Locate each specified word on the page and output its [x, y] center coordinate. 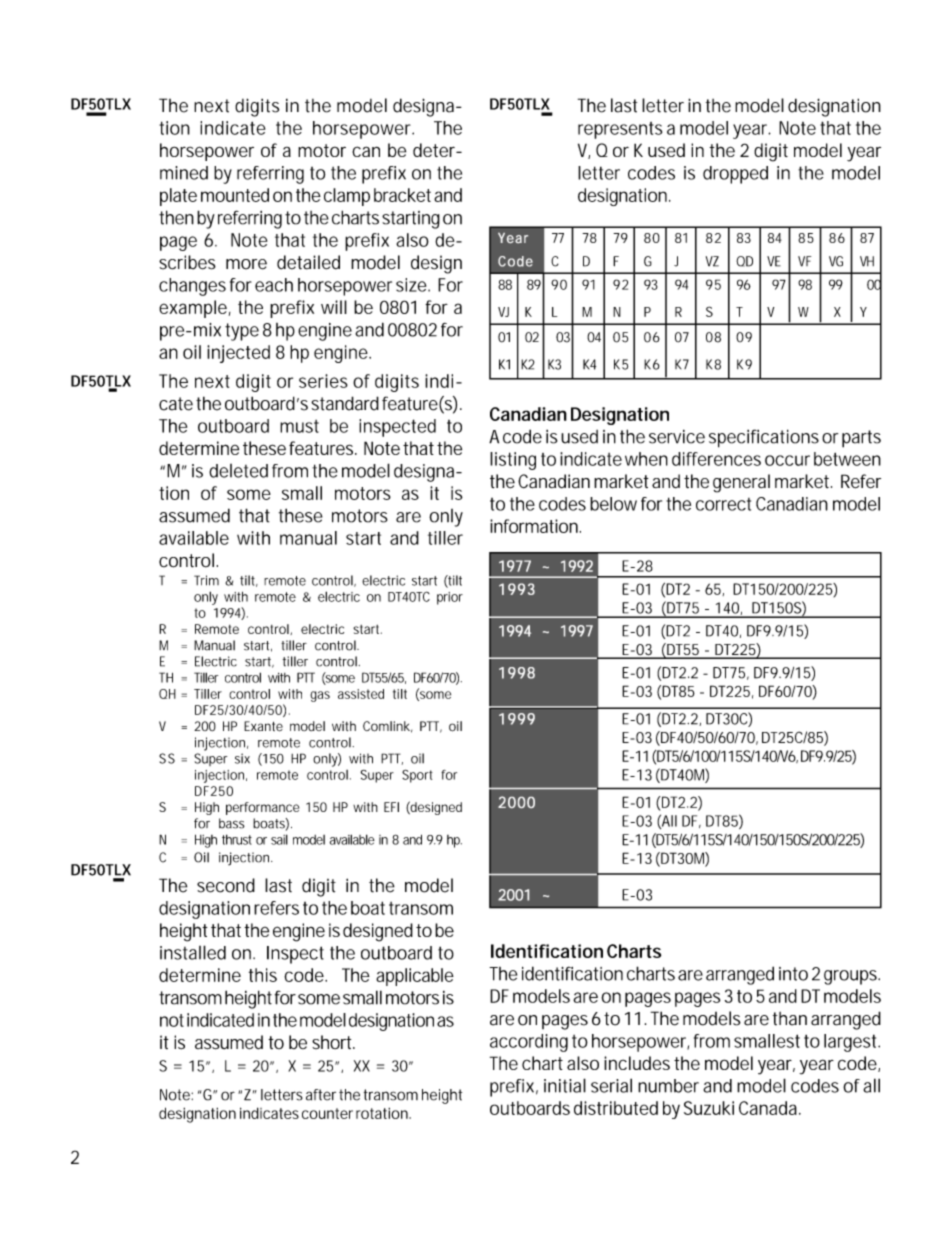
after [321, 1095]
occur [787, 460]
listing [513, 461]
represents [620, 130]
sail [279, 839]
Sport [417, 776]
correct [723, 504]
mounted [235, 195]
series [323, 381]
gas [320, 696]
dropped [735, 175]
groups [850, 977]
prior [450, 598]
